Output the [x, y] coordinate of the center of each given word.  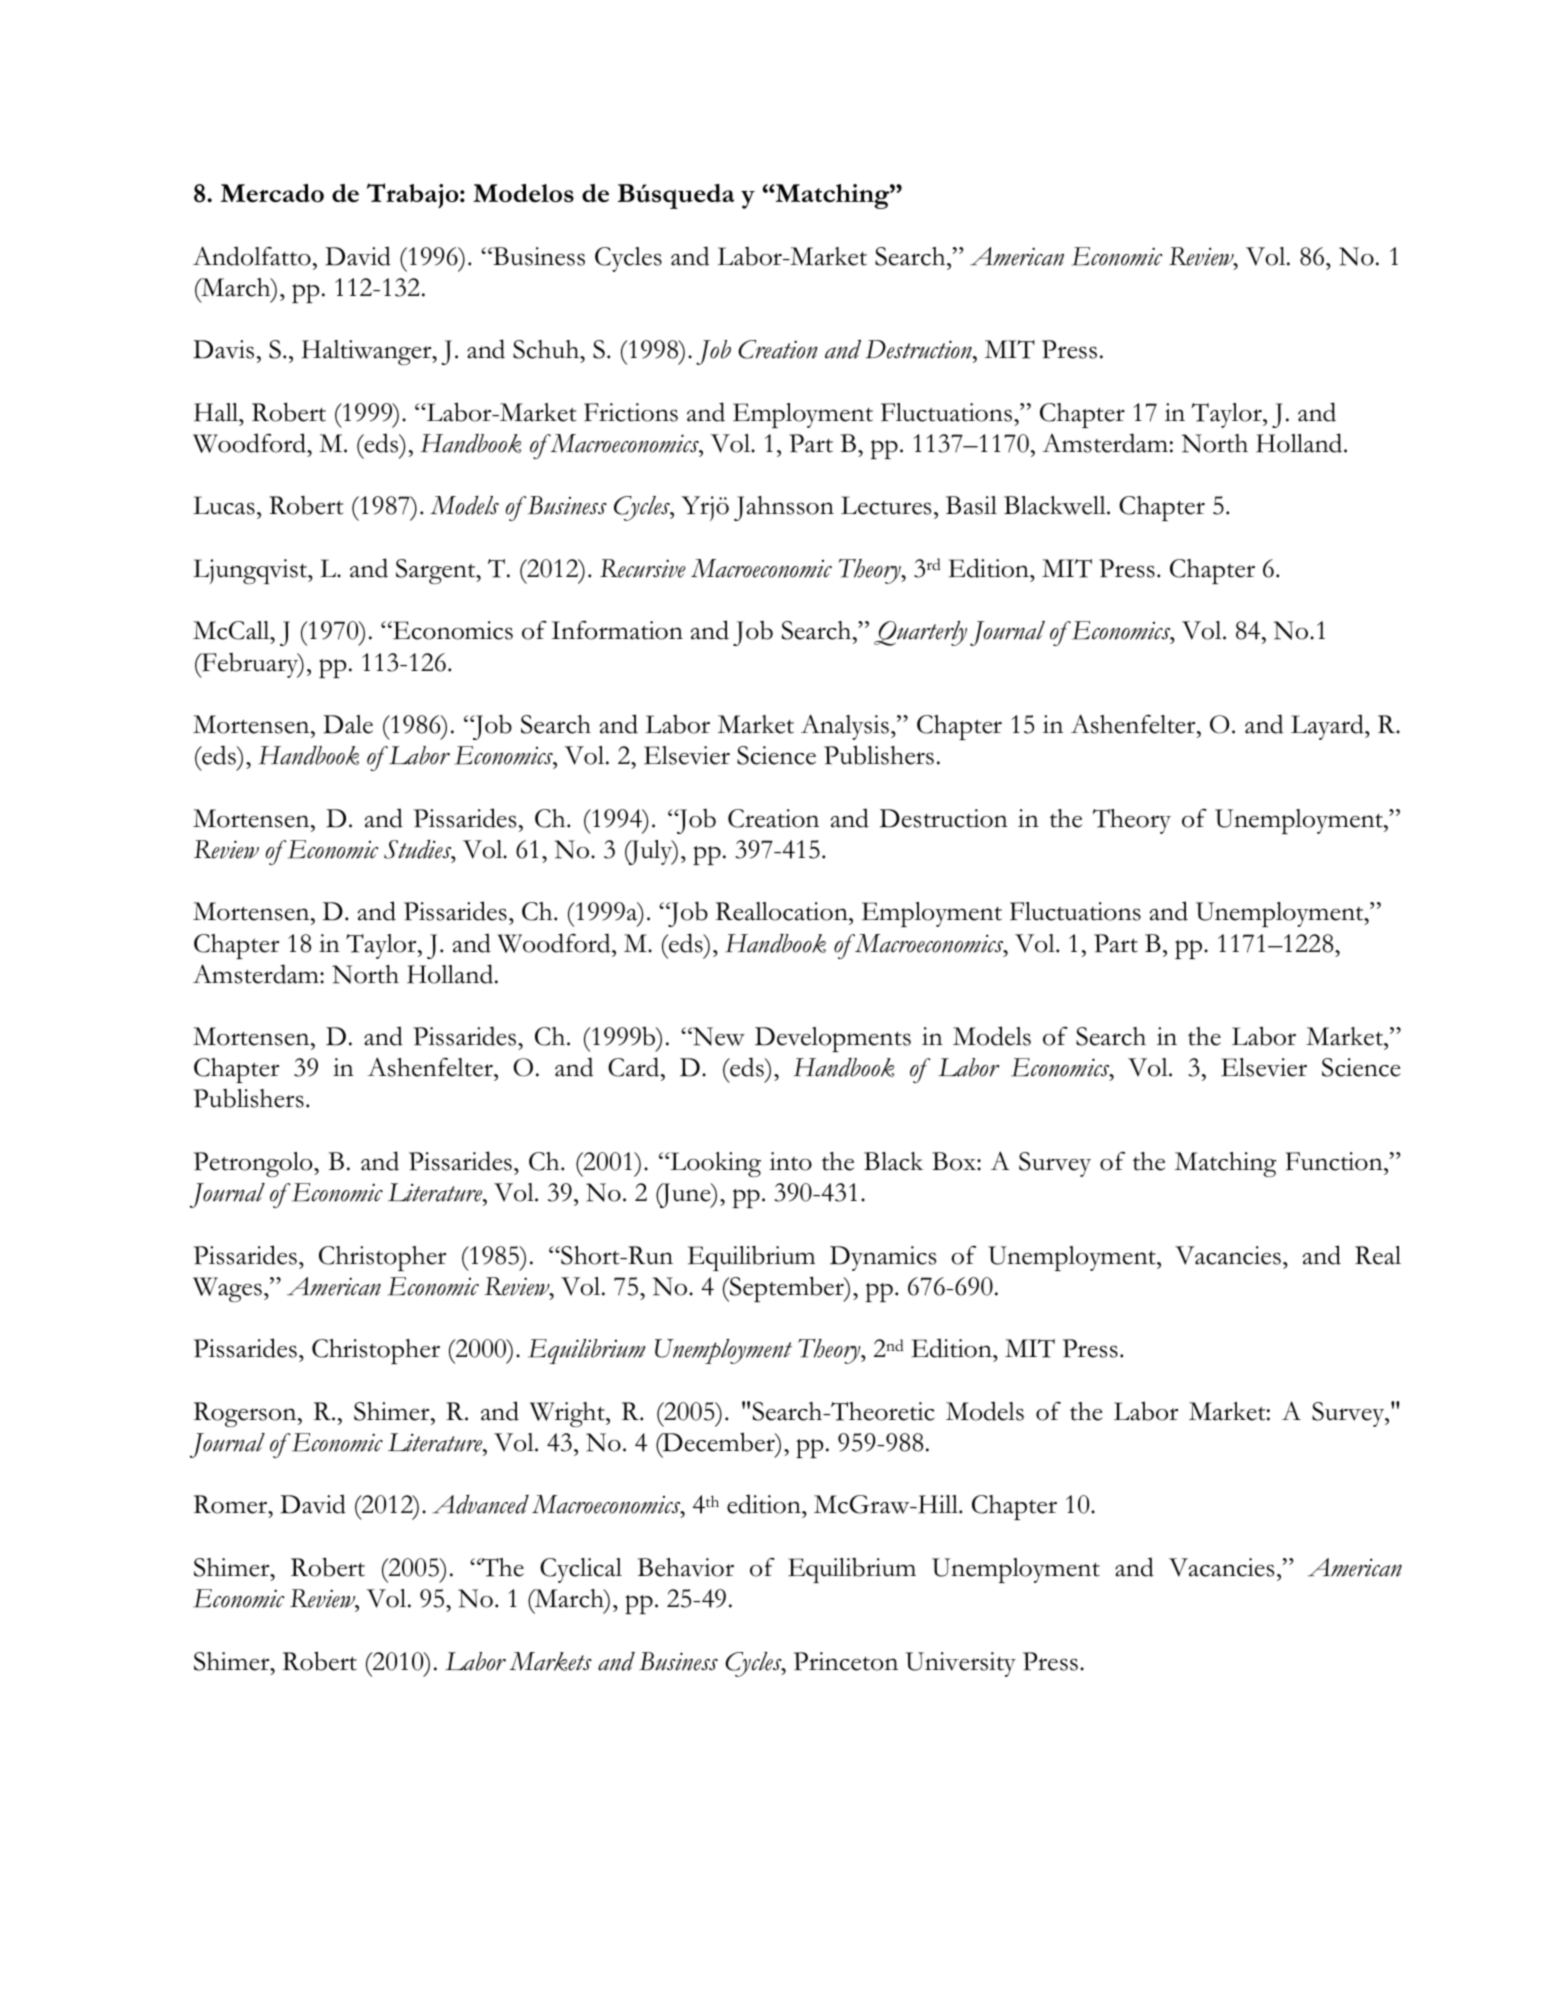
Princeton [846, 1661]
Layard [1328, 727]
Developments [833, 1039]
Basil [971, 505]
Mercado [272, 193]
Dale [348, 724]
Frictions [631, 412]
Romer [232, 1504]
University [961, 1664]
